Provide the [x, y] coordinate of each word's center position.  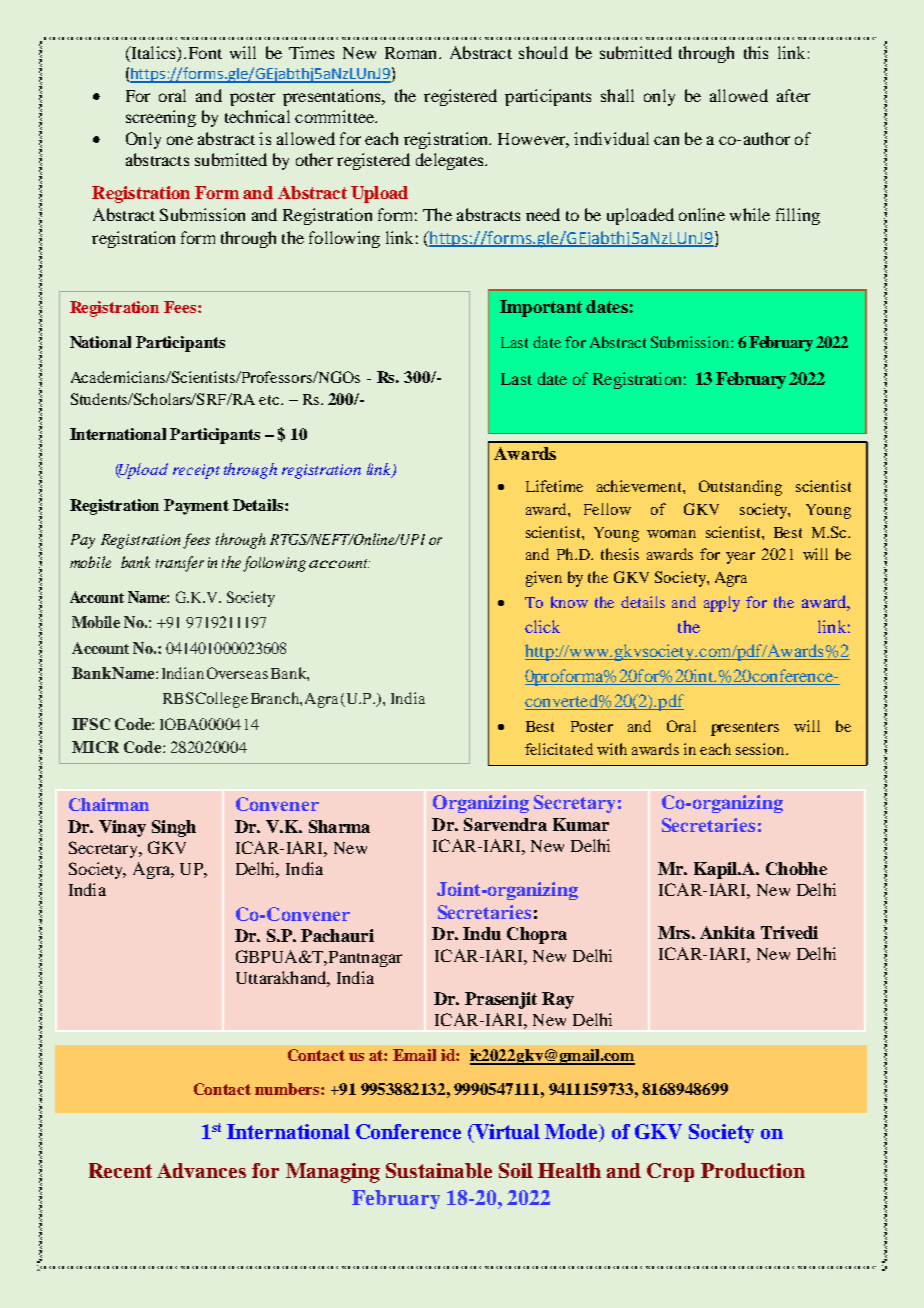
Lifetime [554, 486]
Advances [201, 1170]
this [756, 52]
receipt [196, 471]
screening [161, 118]
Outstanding [740, 488]
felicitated [559, 749]
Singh [174, 828]
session [761, 749]
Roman [412, 53]
